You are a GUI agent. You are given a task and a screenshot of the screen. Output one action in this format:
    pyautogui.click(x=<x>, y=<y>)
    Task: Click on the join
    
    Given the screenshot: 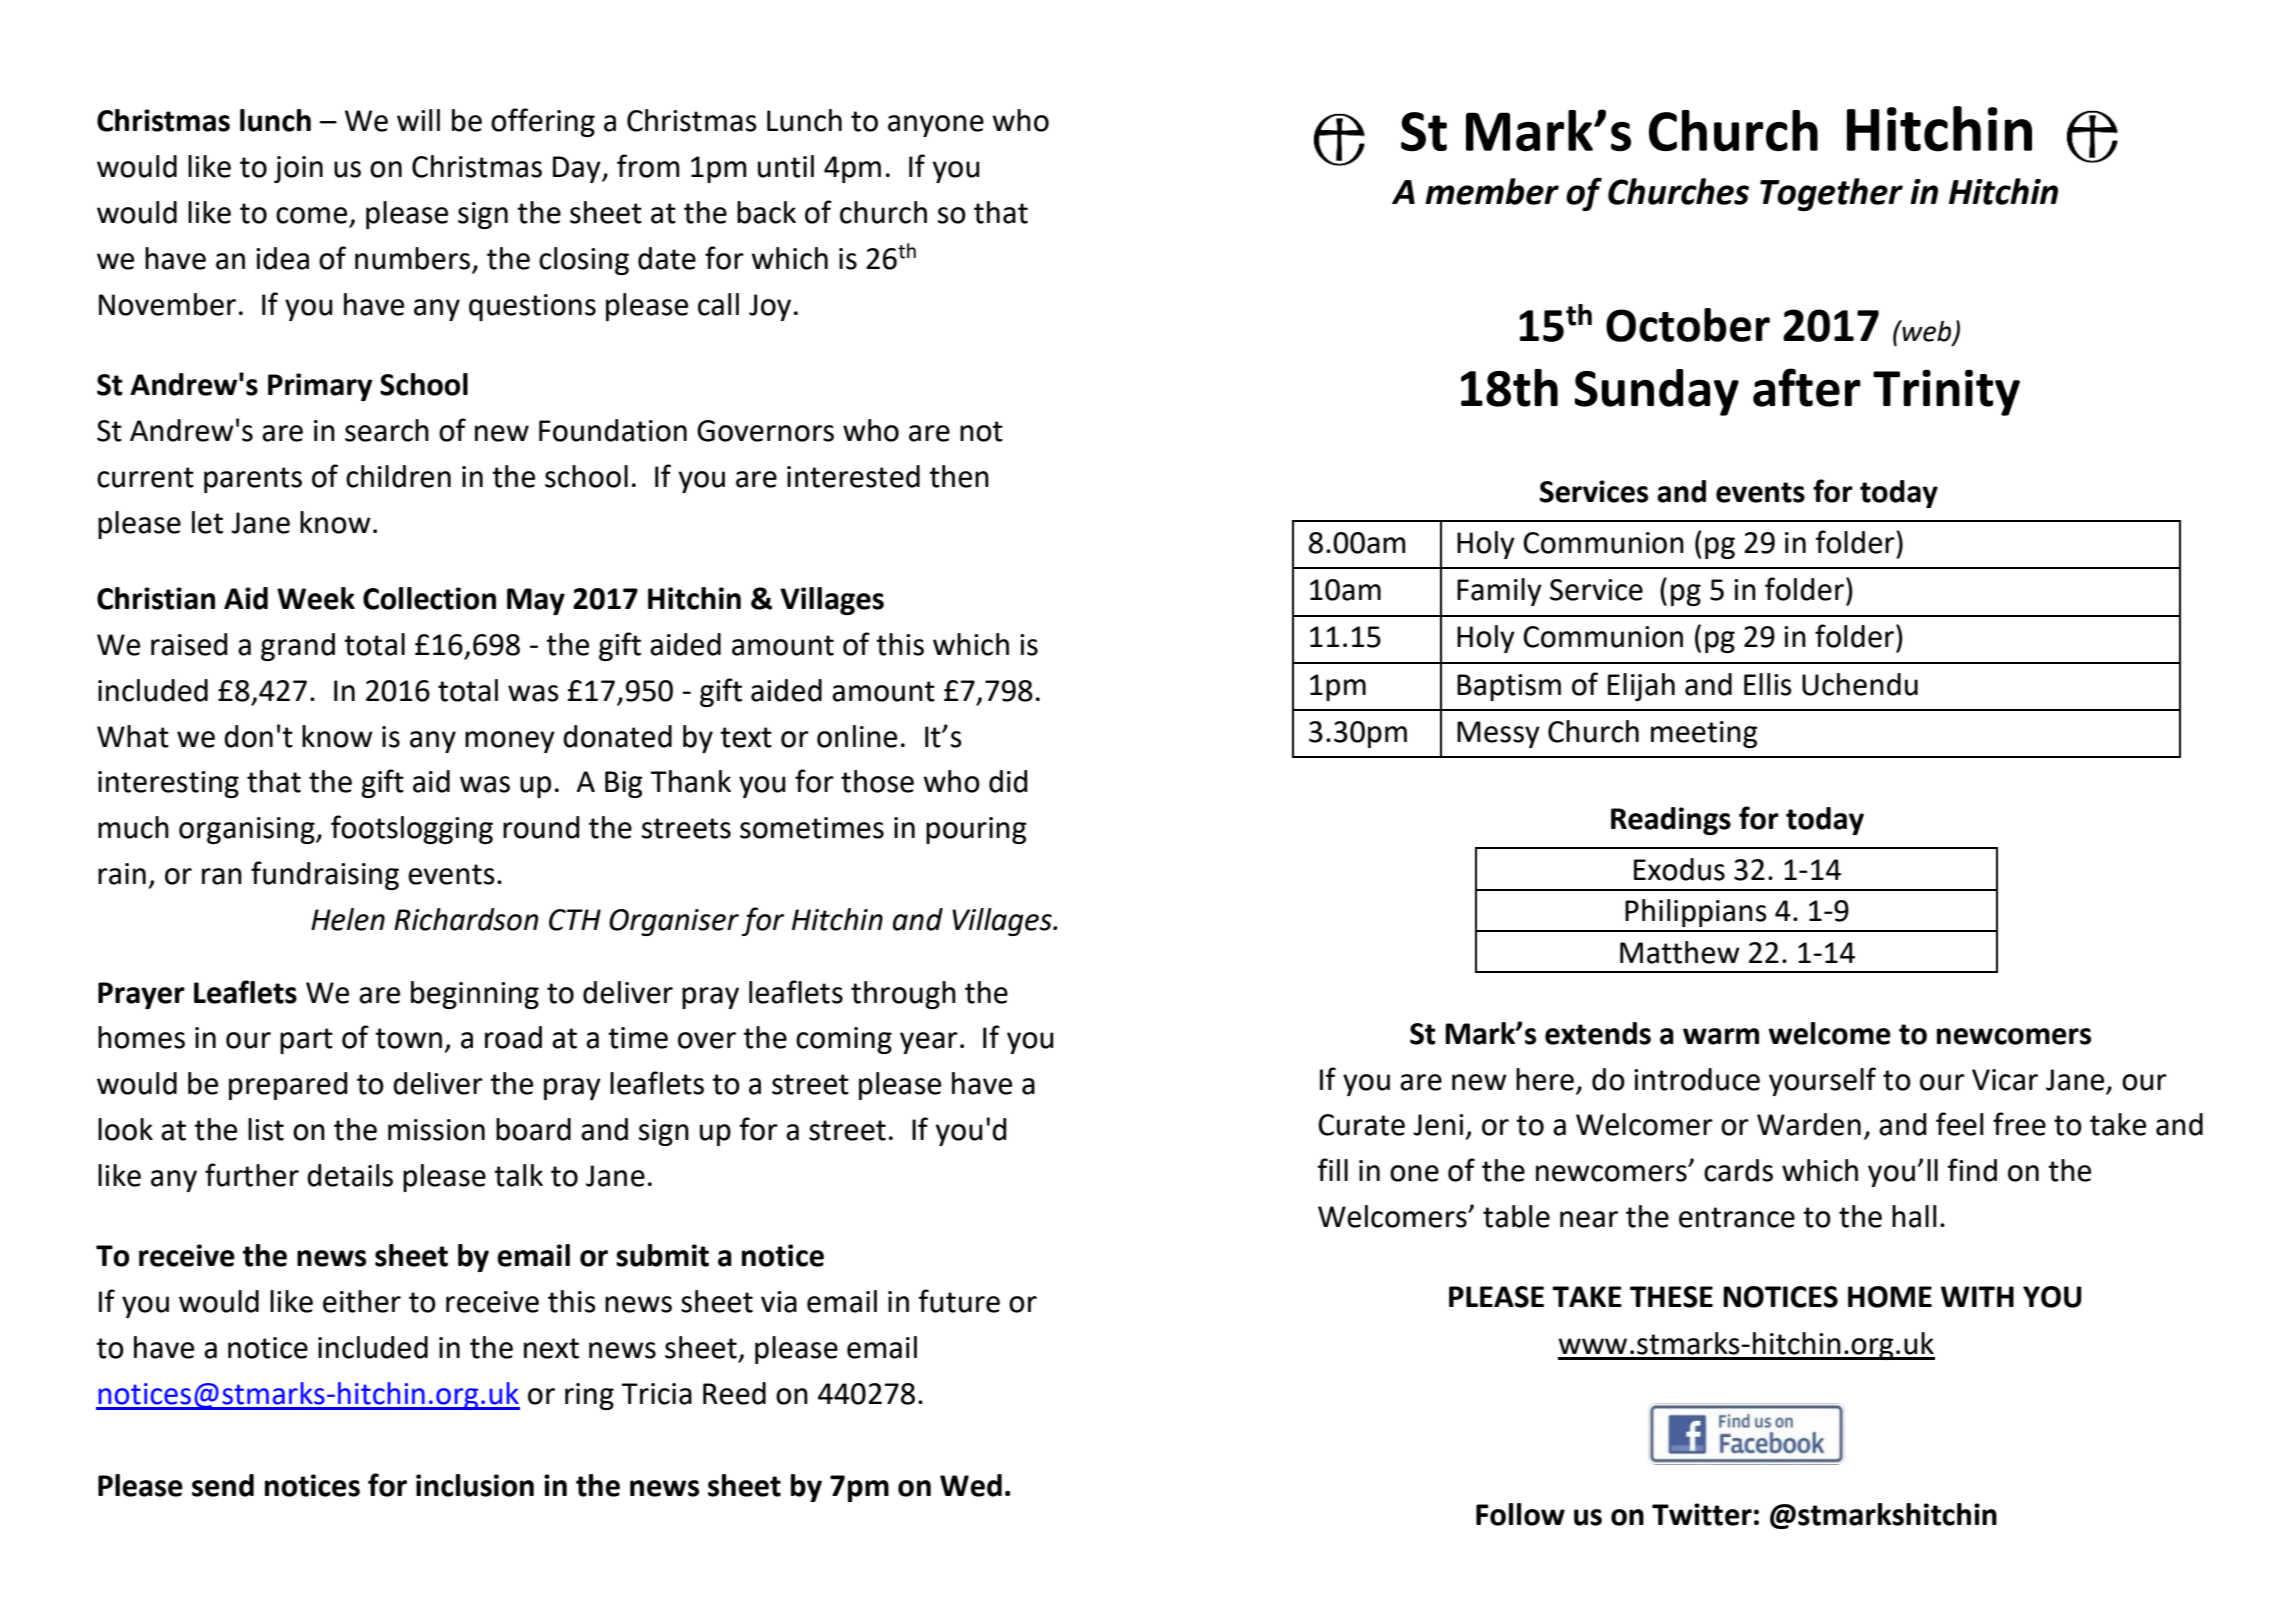 What is the action you would take?
    pyautogui.click(x=298, y=169)
